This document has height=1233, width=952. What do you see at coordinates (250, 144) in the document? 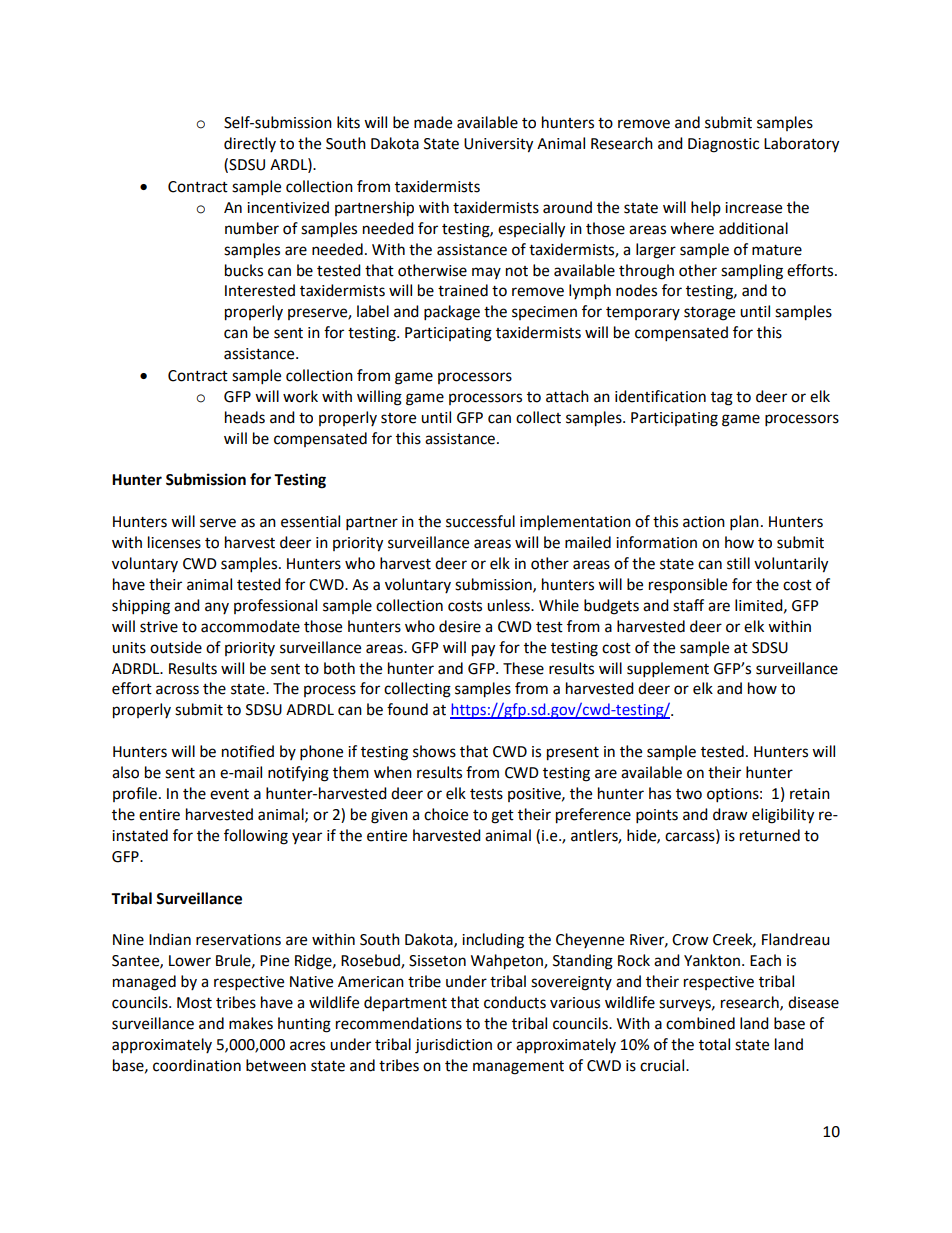
I see `directly` at bounding box center [250, 144].
